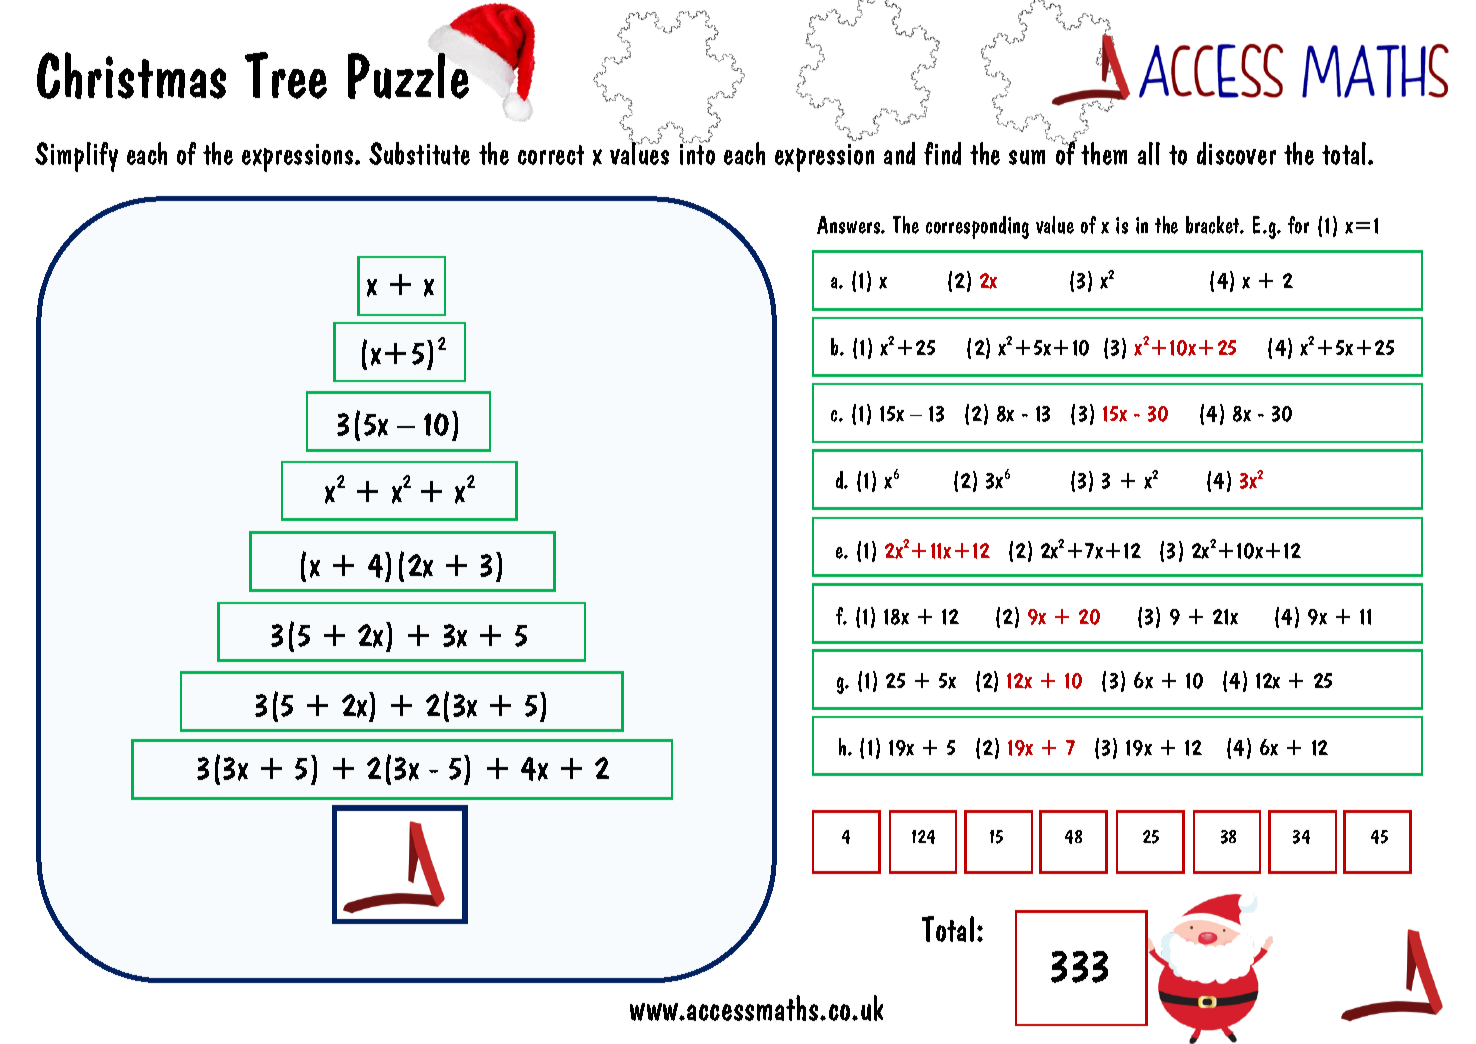 The height and width of the document is (1044, 1476). Describe the element at coordinates (697, 153) in the document. I see `into` at that location.
